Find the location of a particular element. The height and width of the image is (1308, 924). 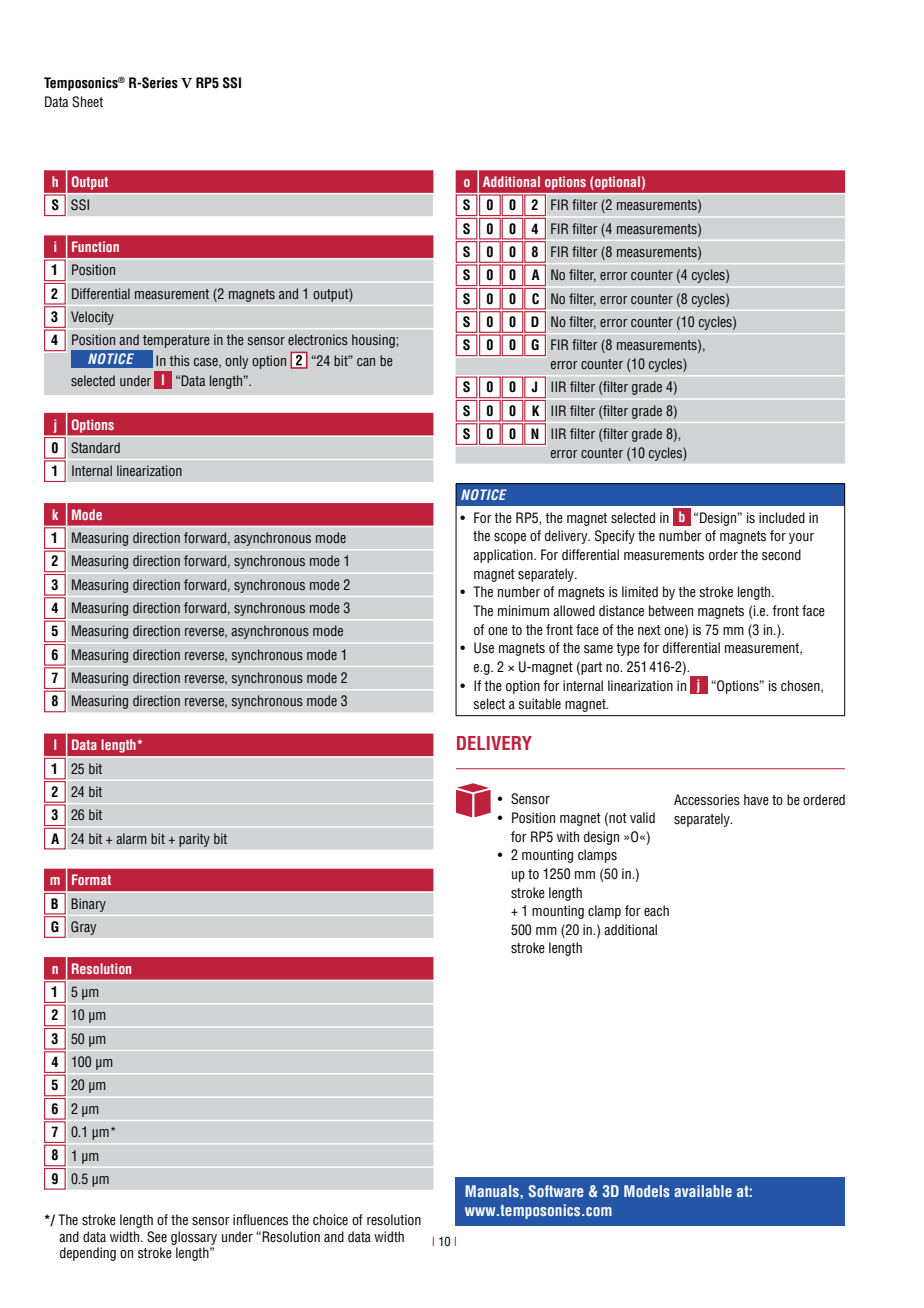

Use is located at coordinates (484, 648).
